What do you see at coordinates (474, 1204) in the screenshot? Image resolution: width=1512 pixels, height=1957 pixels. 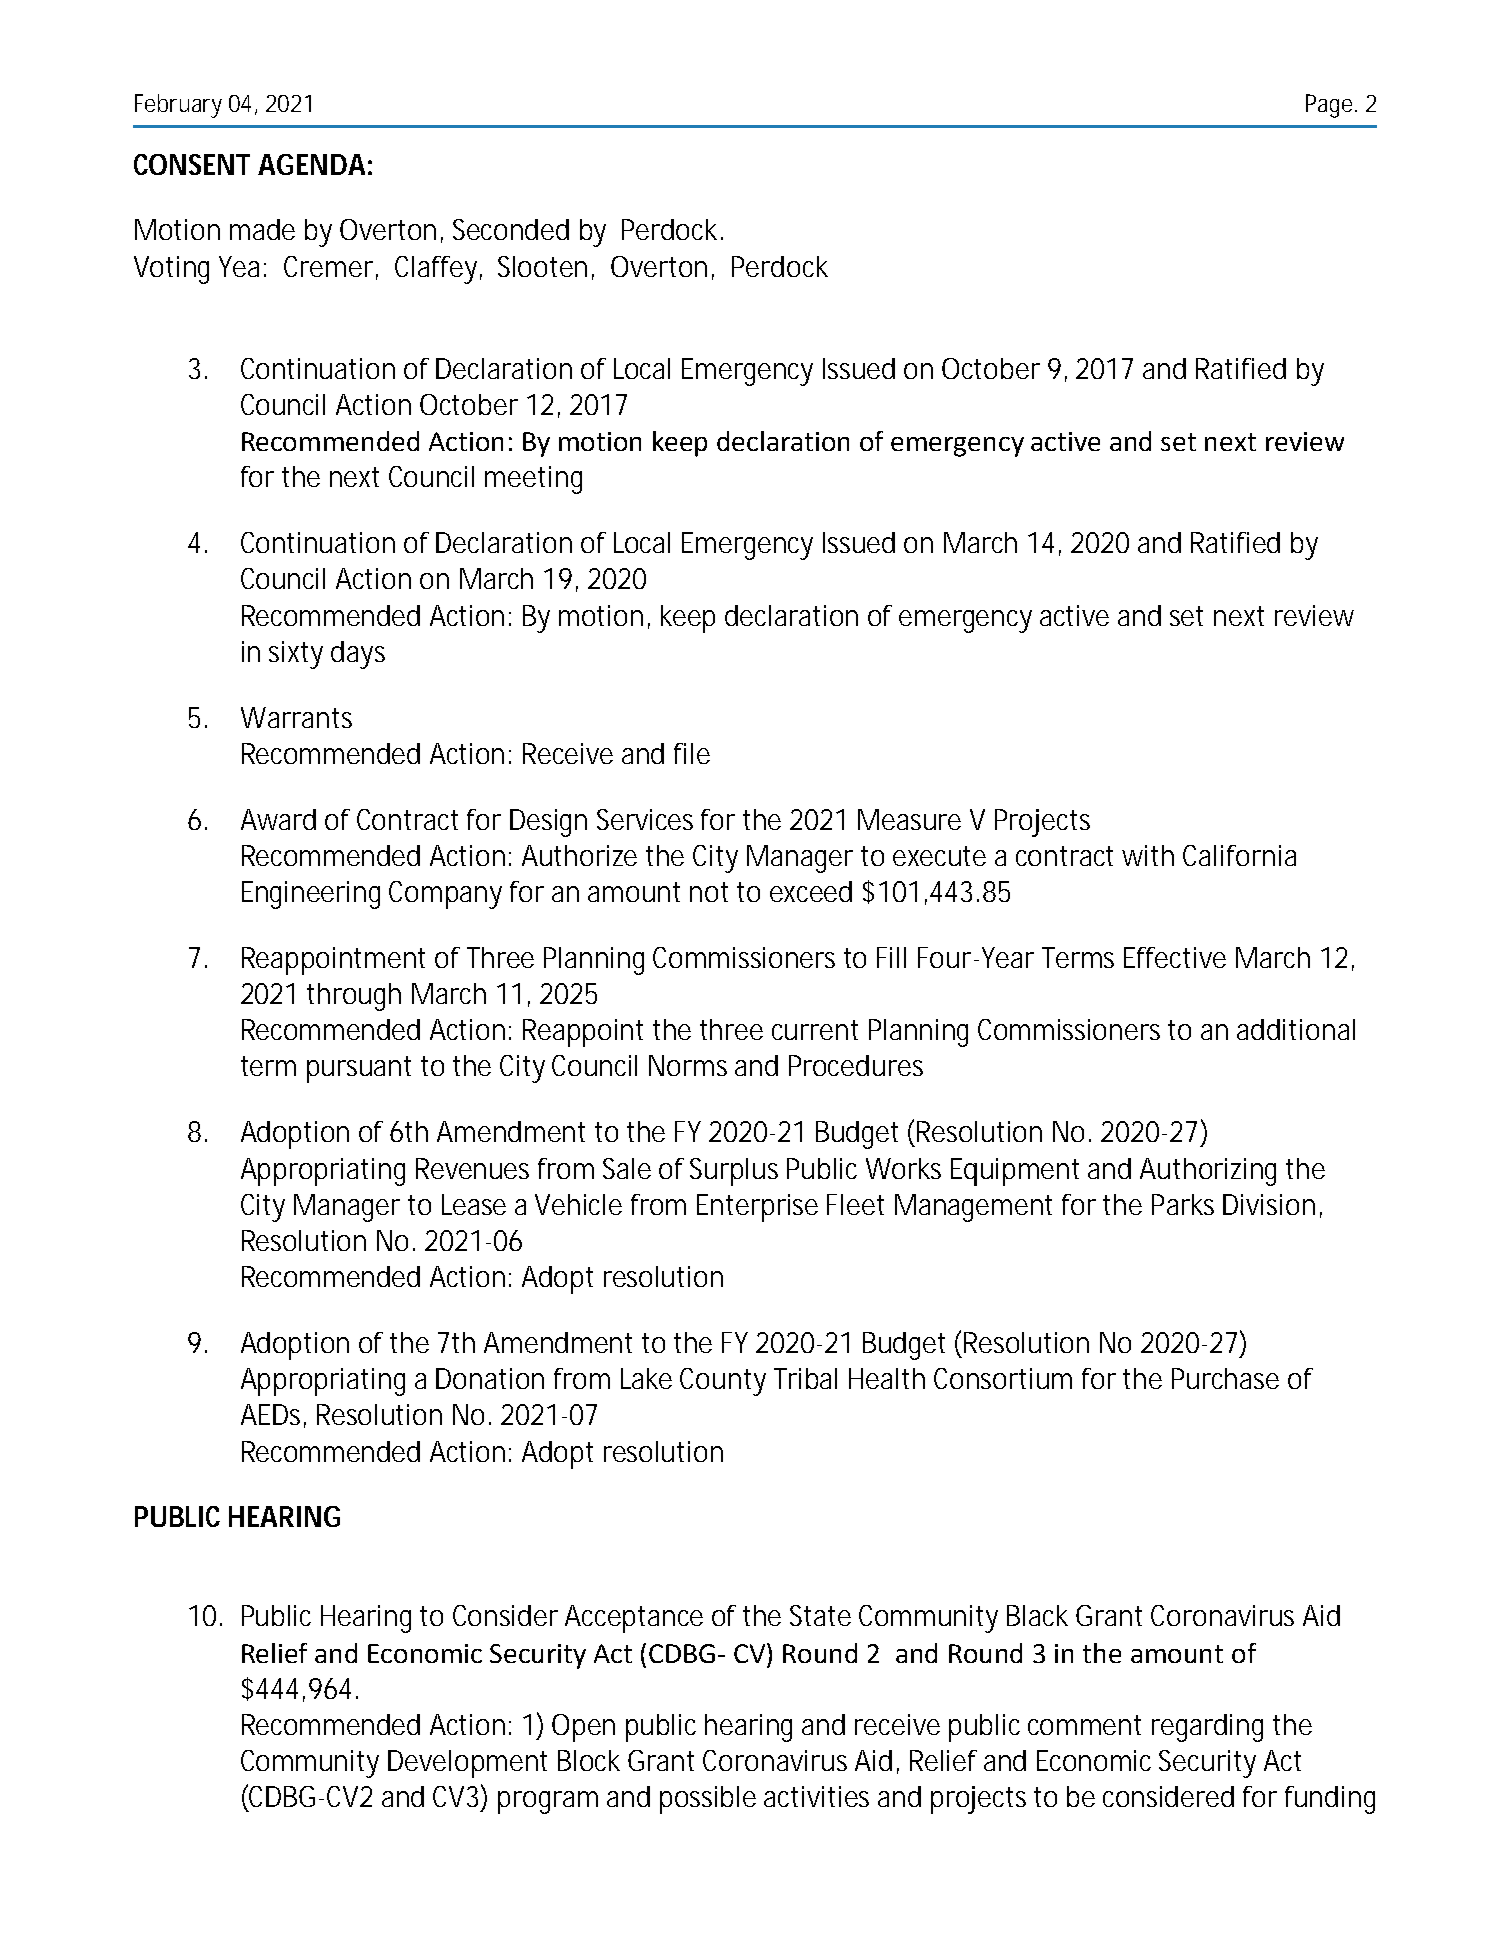 I see `Lease` at bounding box center [474, 1204].
